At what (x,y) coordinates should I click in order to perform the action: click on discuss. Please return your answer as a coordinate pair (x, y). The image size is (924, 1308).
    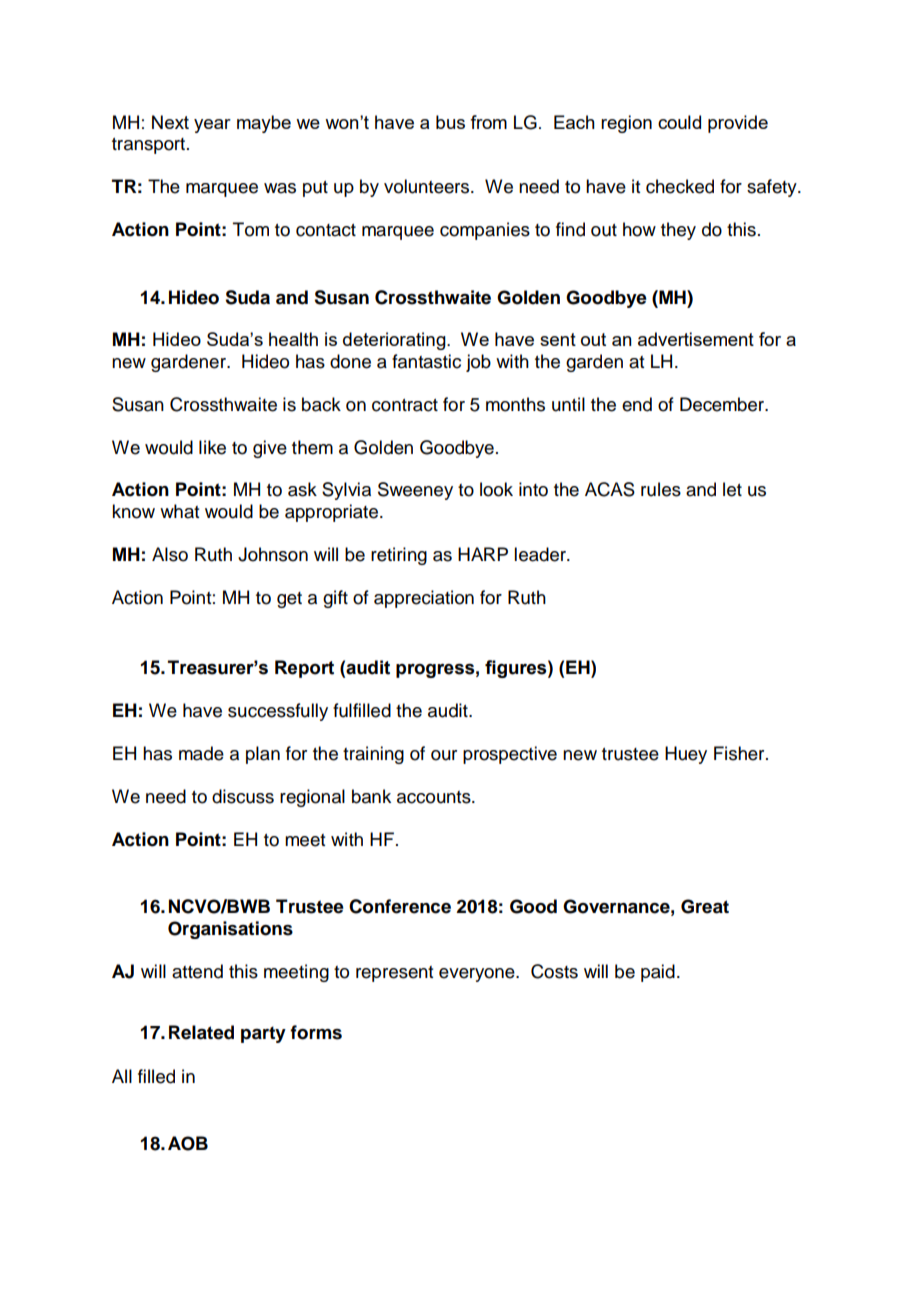
    Looking at the image, I should click on (243, 796).
